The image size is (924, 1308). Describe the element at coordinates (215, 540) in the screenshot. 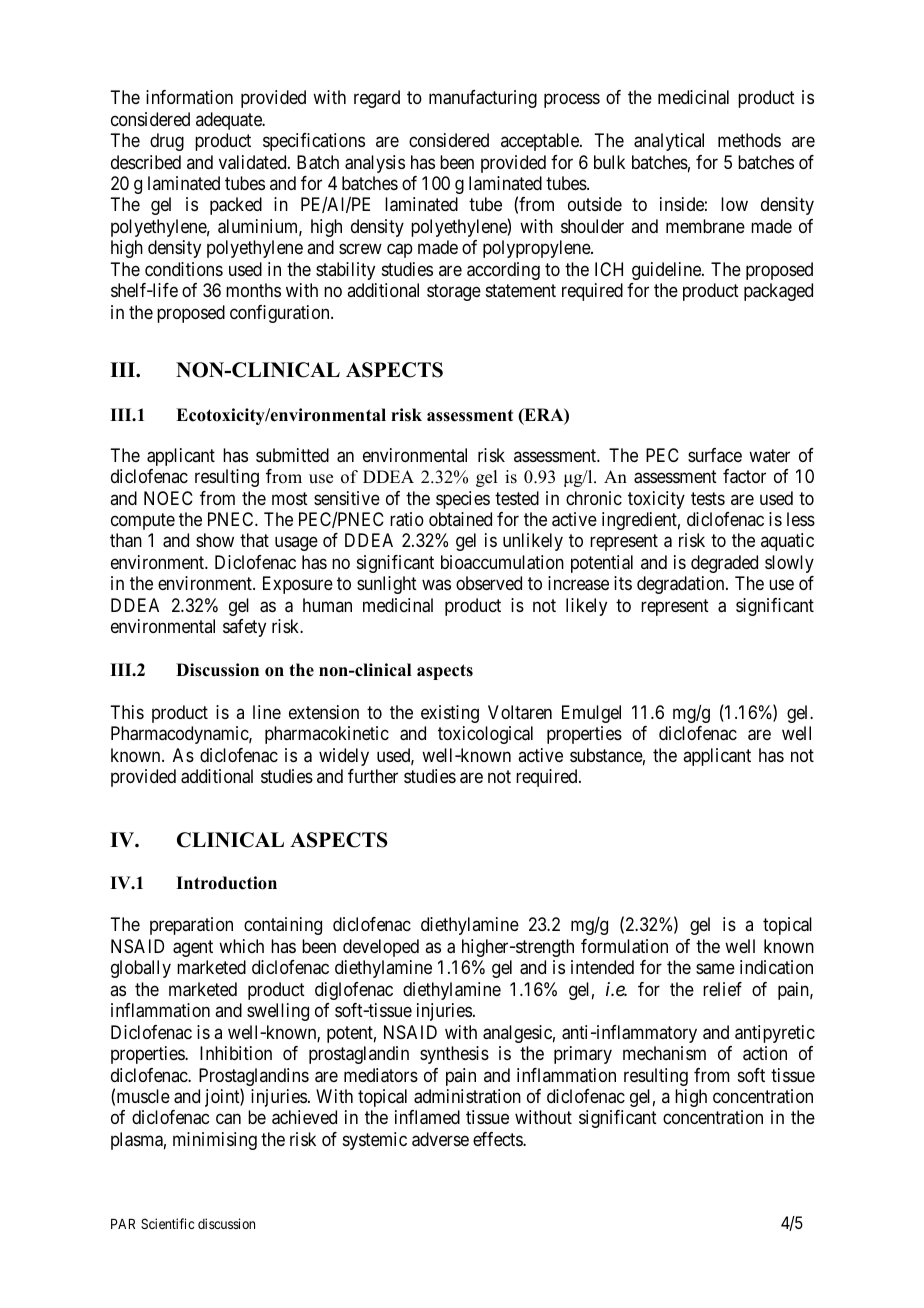

I see `show` at that location.
